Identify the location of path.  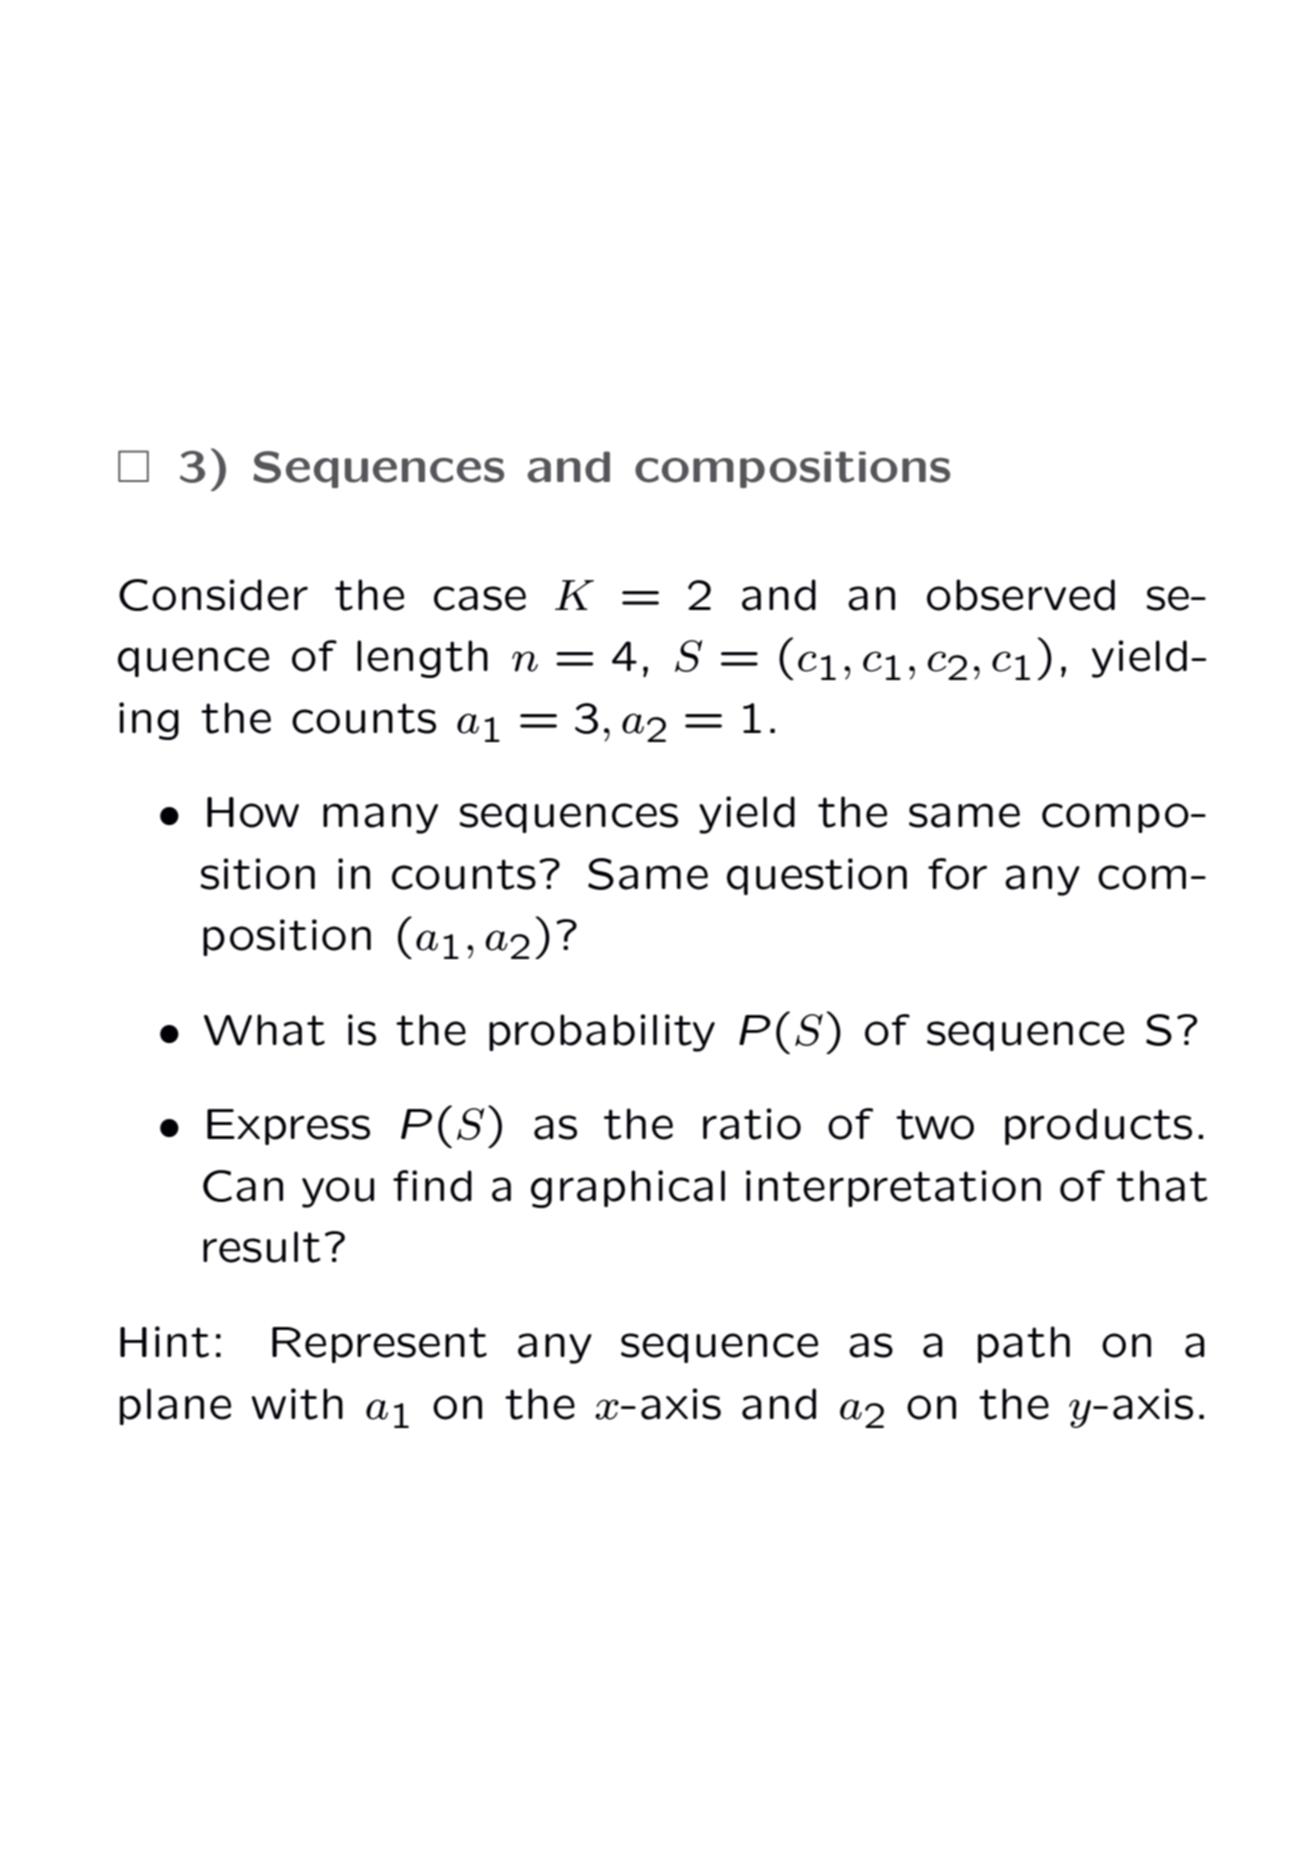
(1024, 1344).
